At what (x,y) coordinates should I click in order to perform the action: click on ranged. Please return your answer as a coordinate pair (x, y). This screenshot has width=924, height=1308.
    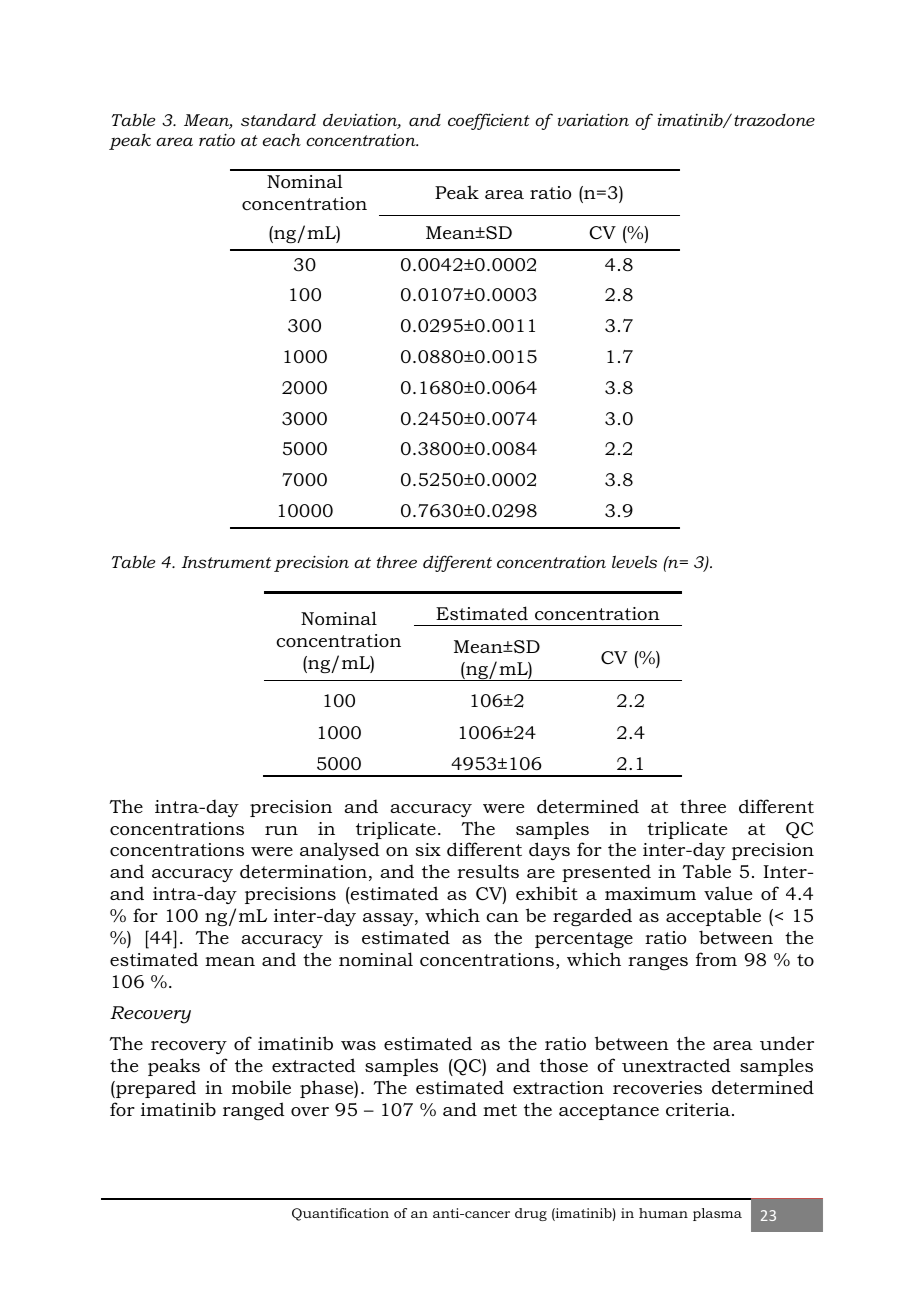
    Looking at the image, I should click on (254, 1111).
